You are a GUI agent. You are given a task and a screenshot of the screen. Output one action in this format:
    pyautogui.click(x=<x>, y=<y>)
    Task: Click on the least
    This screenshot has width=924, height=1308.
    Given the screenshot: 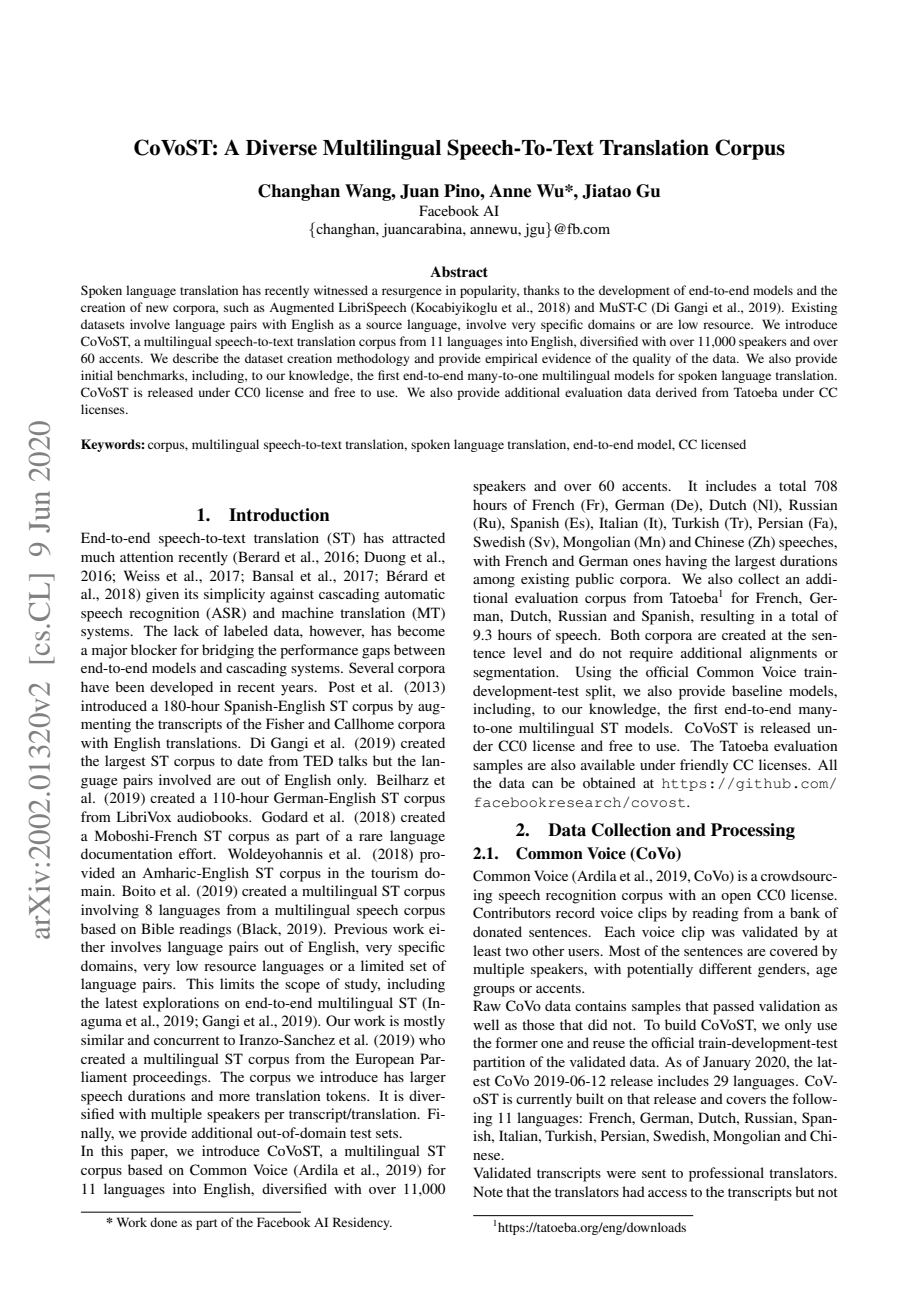 What is the action you would take?
    pyautogui.click(x=487, y=950)
